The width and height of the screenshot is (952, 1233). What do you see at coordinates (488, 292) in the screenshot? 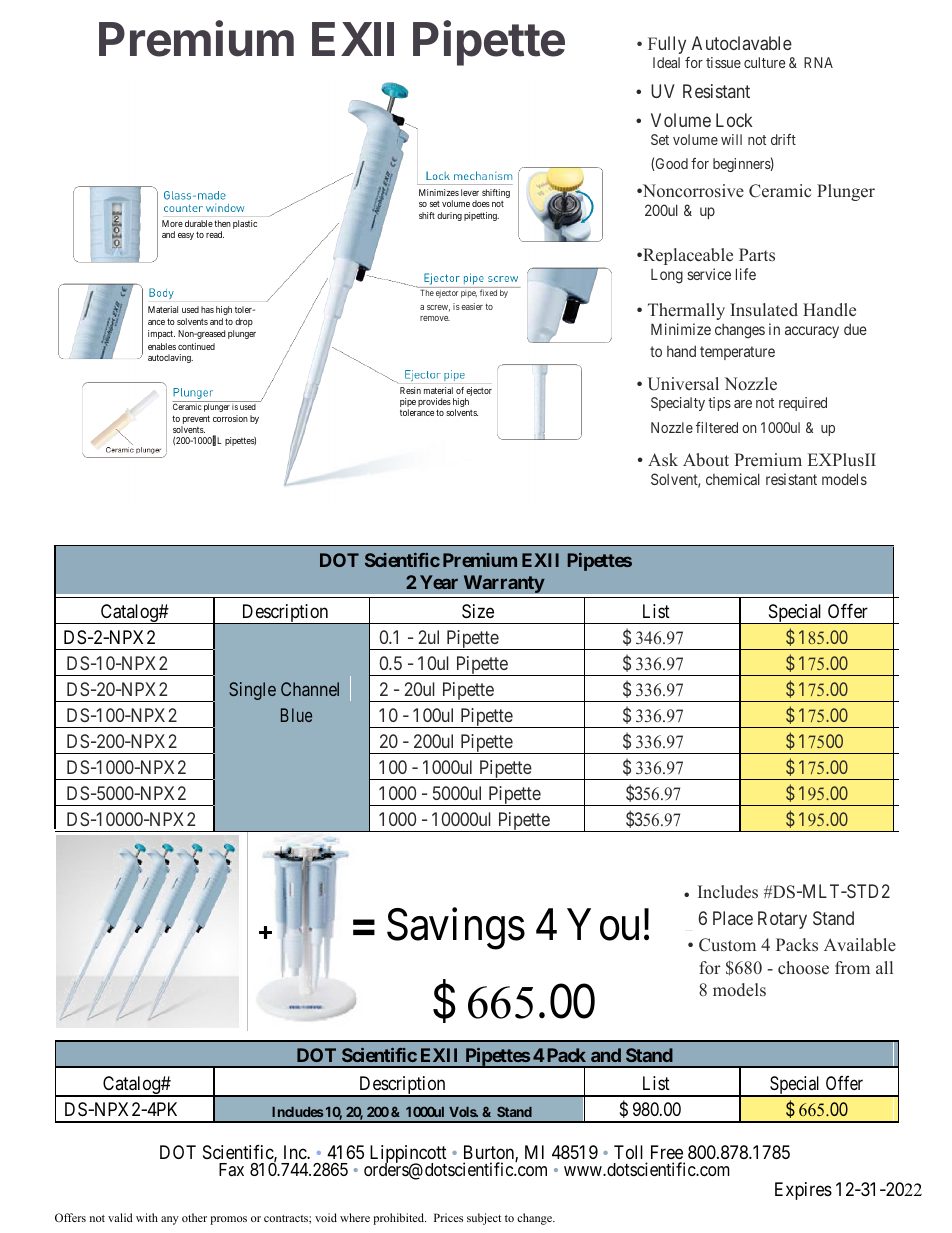
I see `fixed` at bounding box center [488, 292].
